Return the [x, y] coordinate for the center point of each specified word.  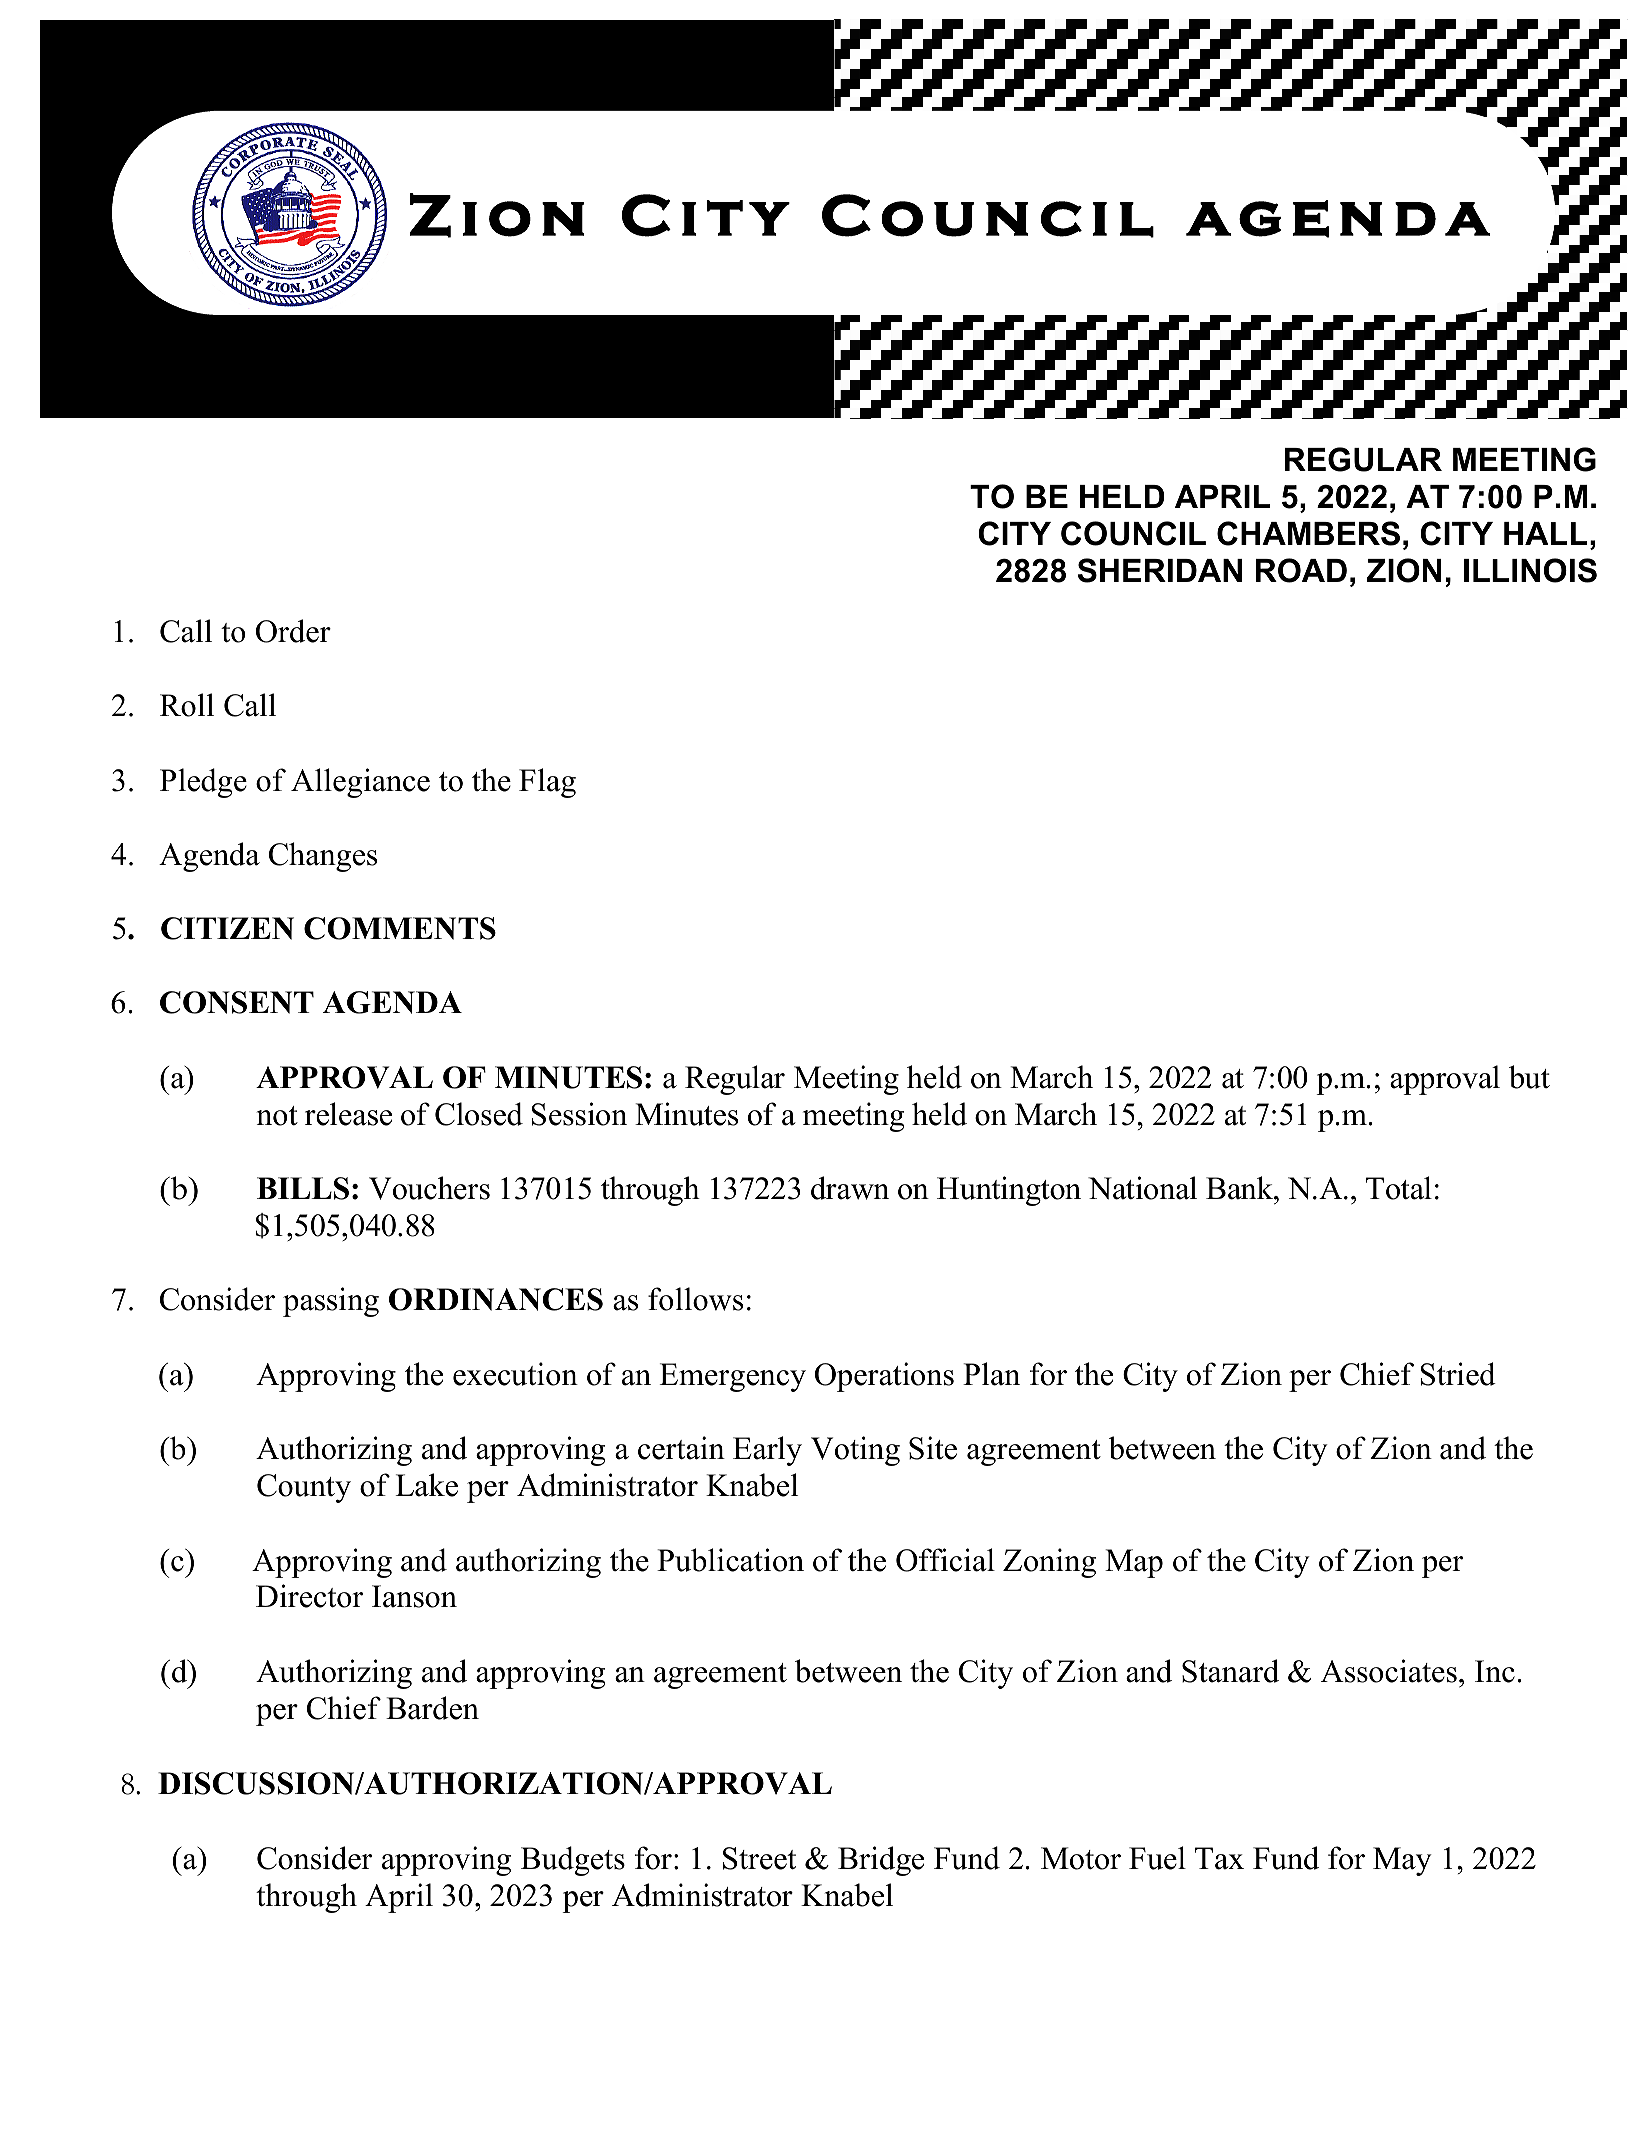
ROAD [1301, 570]
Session [579, 1114]
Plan [991, 1374]
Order [293, 631]
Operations [884, 1377]
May [1402, 1861]
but [1529, 1077]
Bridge [881, 1861]
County [304, 1488]
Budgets [573, 1861]
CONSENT [237, 1002]
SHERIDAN [1160, 570]
